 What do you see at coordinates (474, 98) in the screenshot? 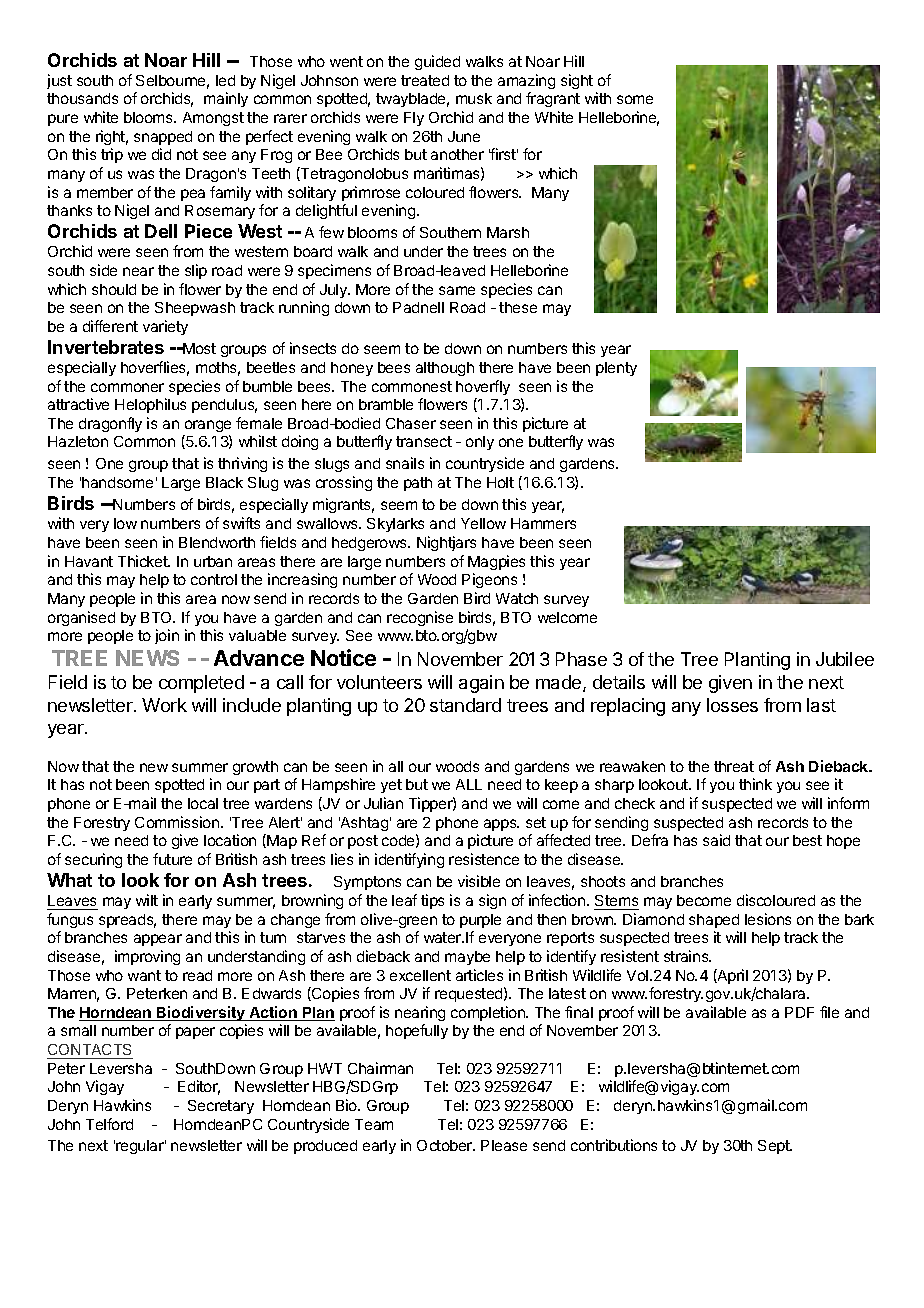
I see `musk` at bounding box center [474, 98].
